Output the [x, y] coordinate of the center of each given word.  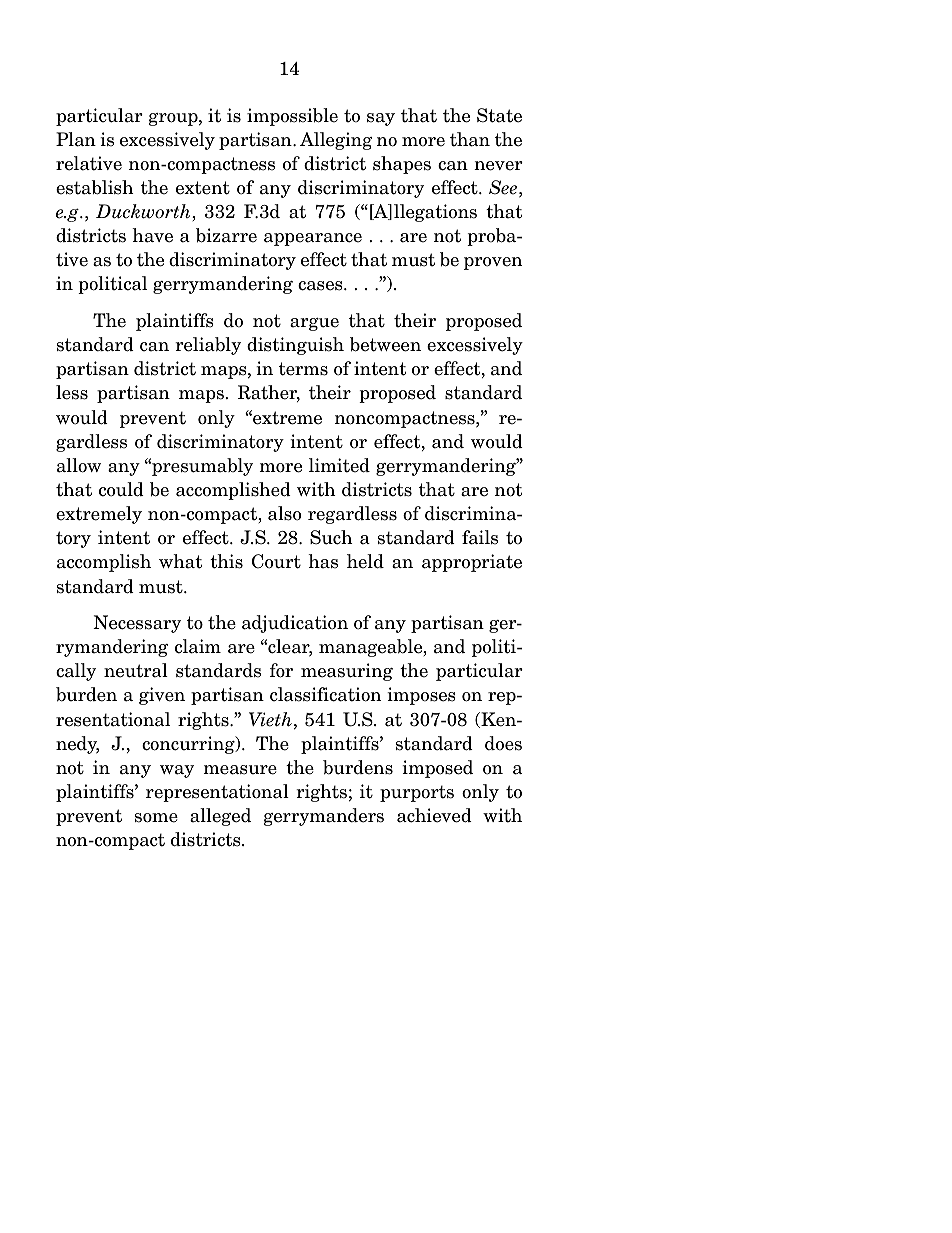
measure [240, 770]
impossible [292, 117]
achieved [434, 815]
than [470, 139]
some [156, 818]
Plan [76, 139]
